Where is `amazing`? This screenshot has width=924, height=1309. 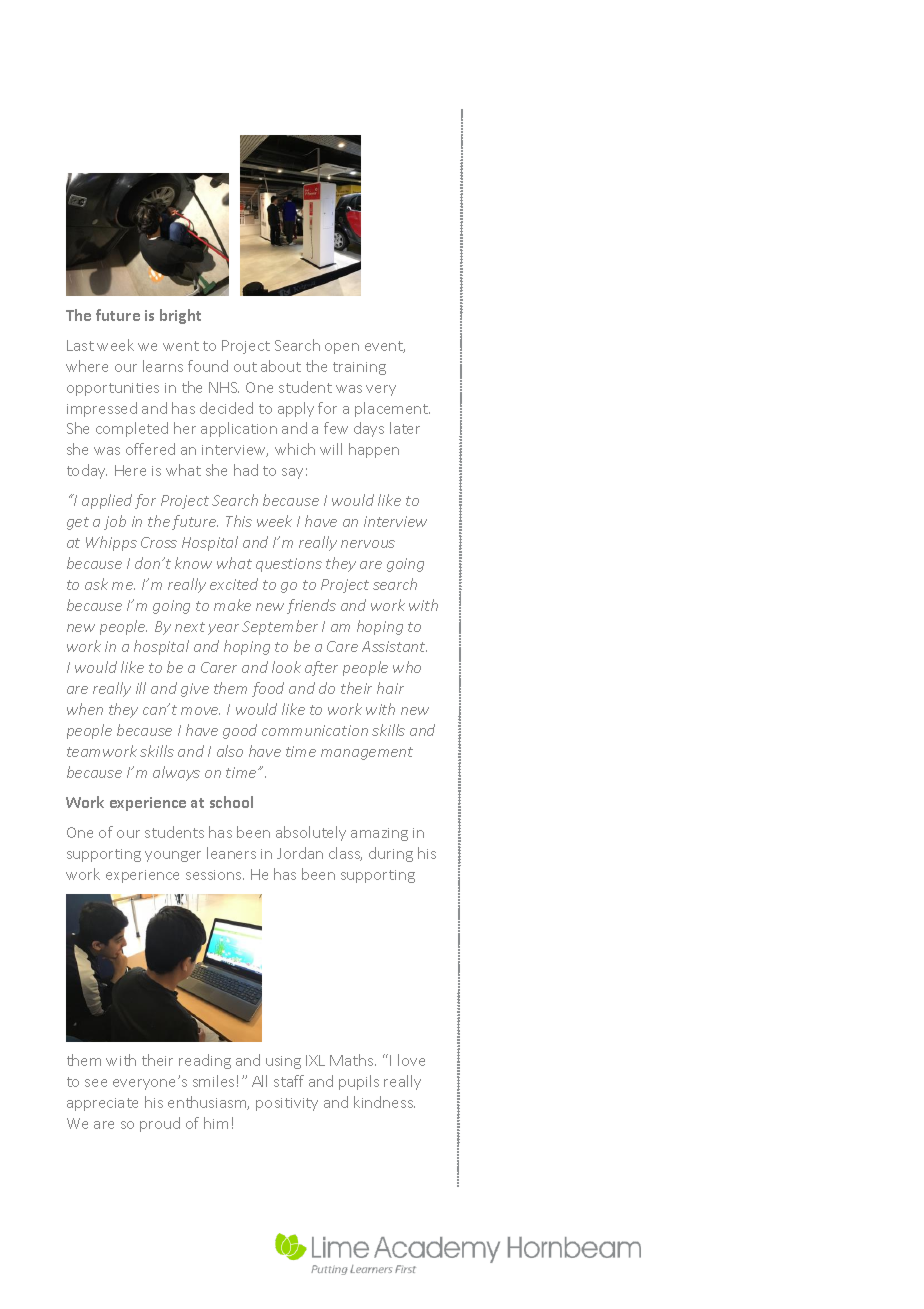
amazing is located at coordinates (379, 834).
